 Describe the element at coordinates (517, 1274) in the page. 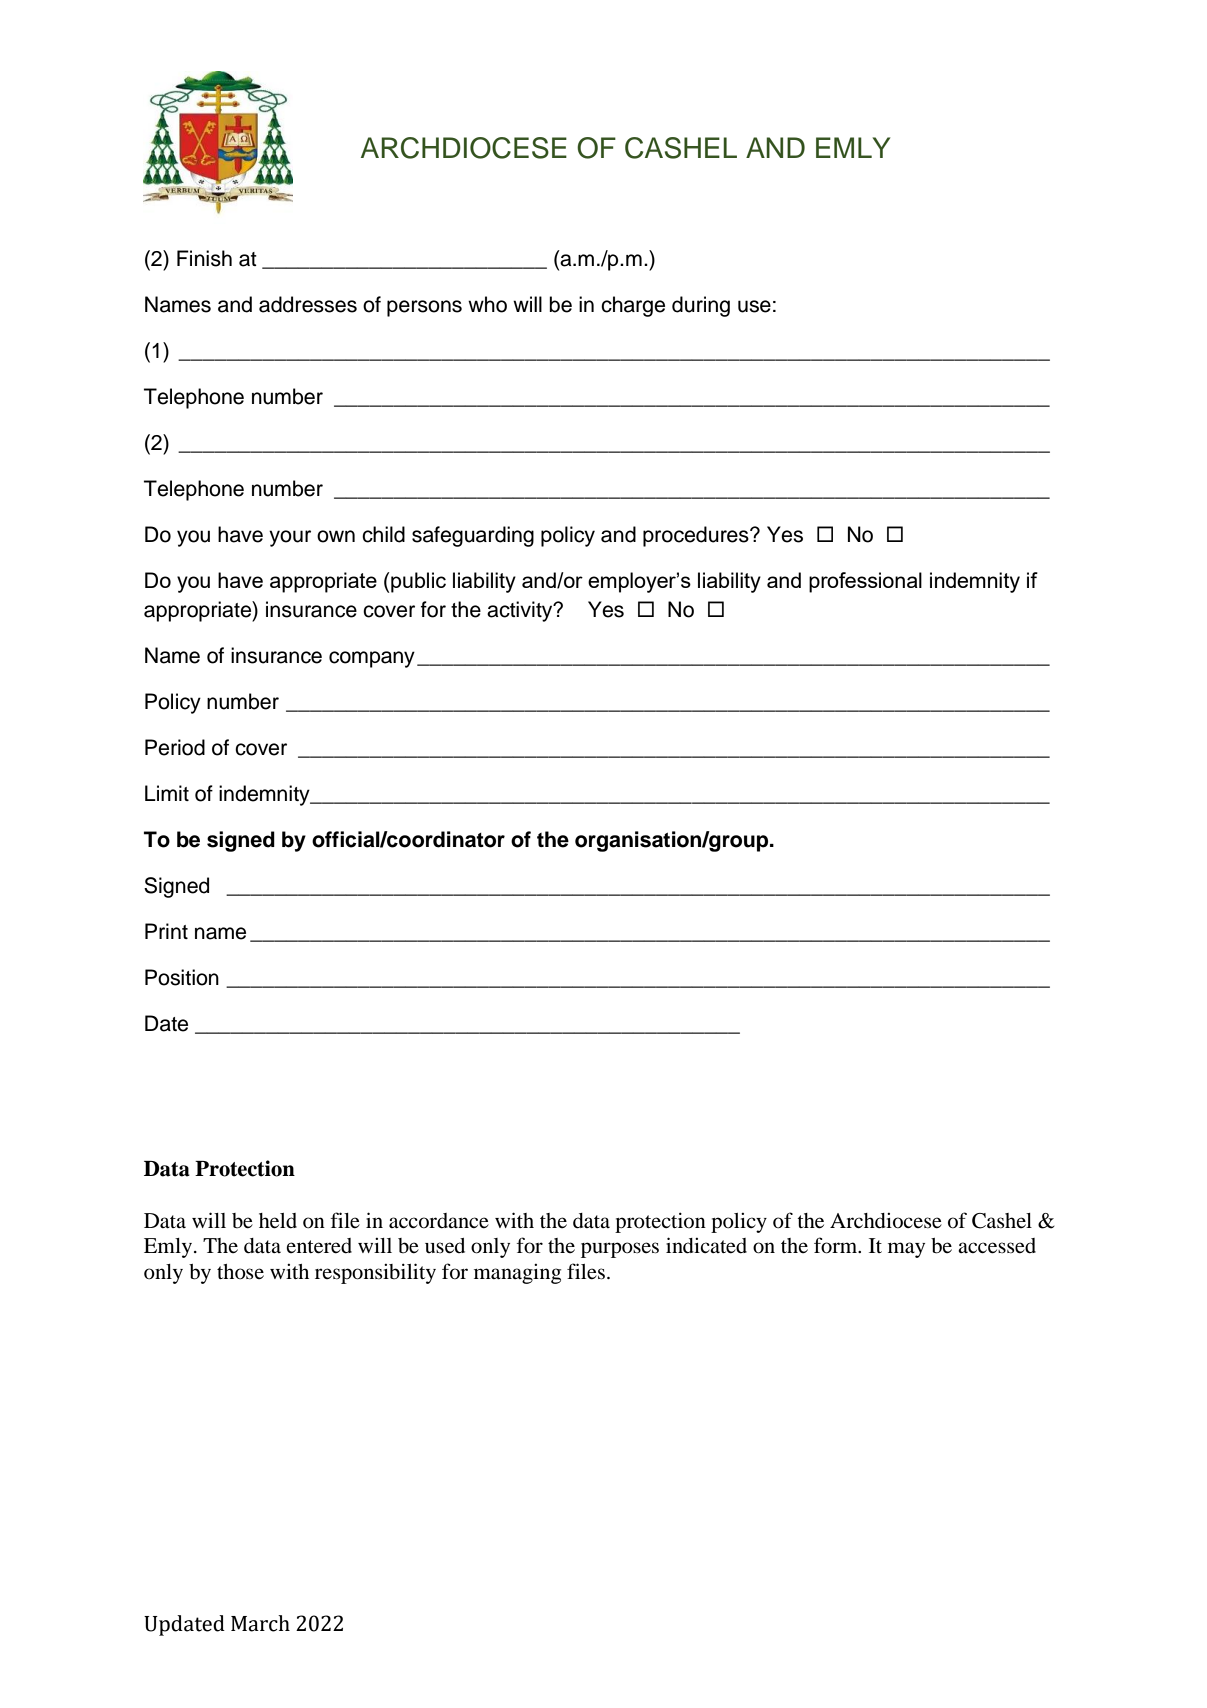

I see `managing` at that location.
